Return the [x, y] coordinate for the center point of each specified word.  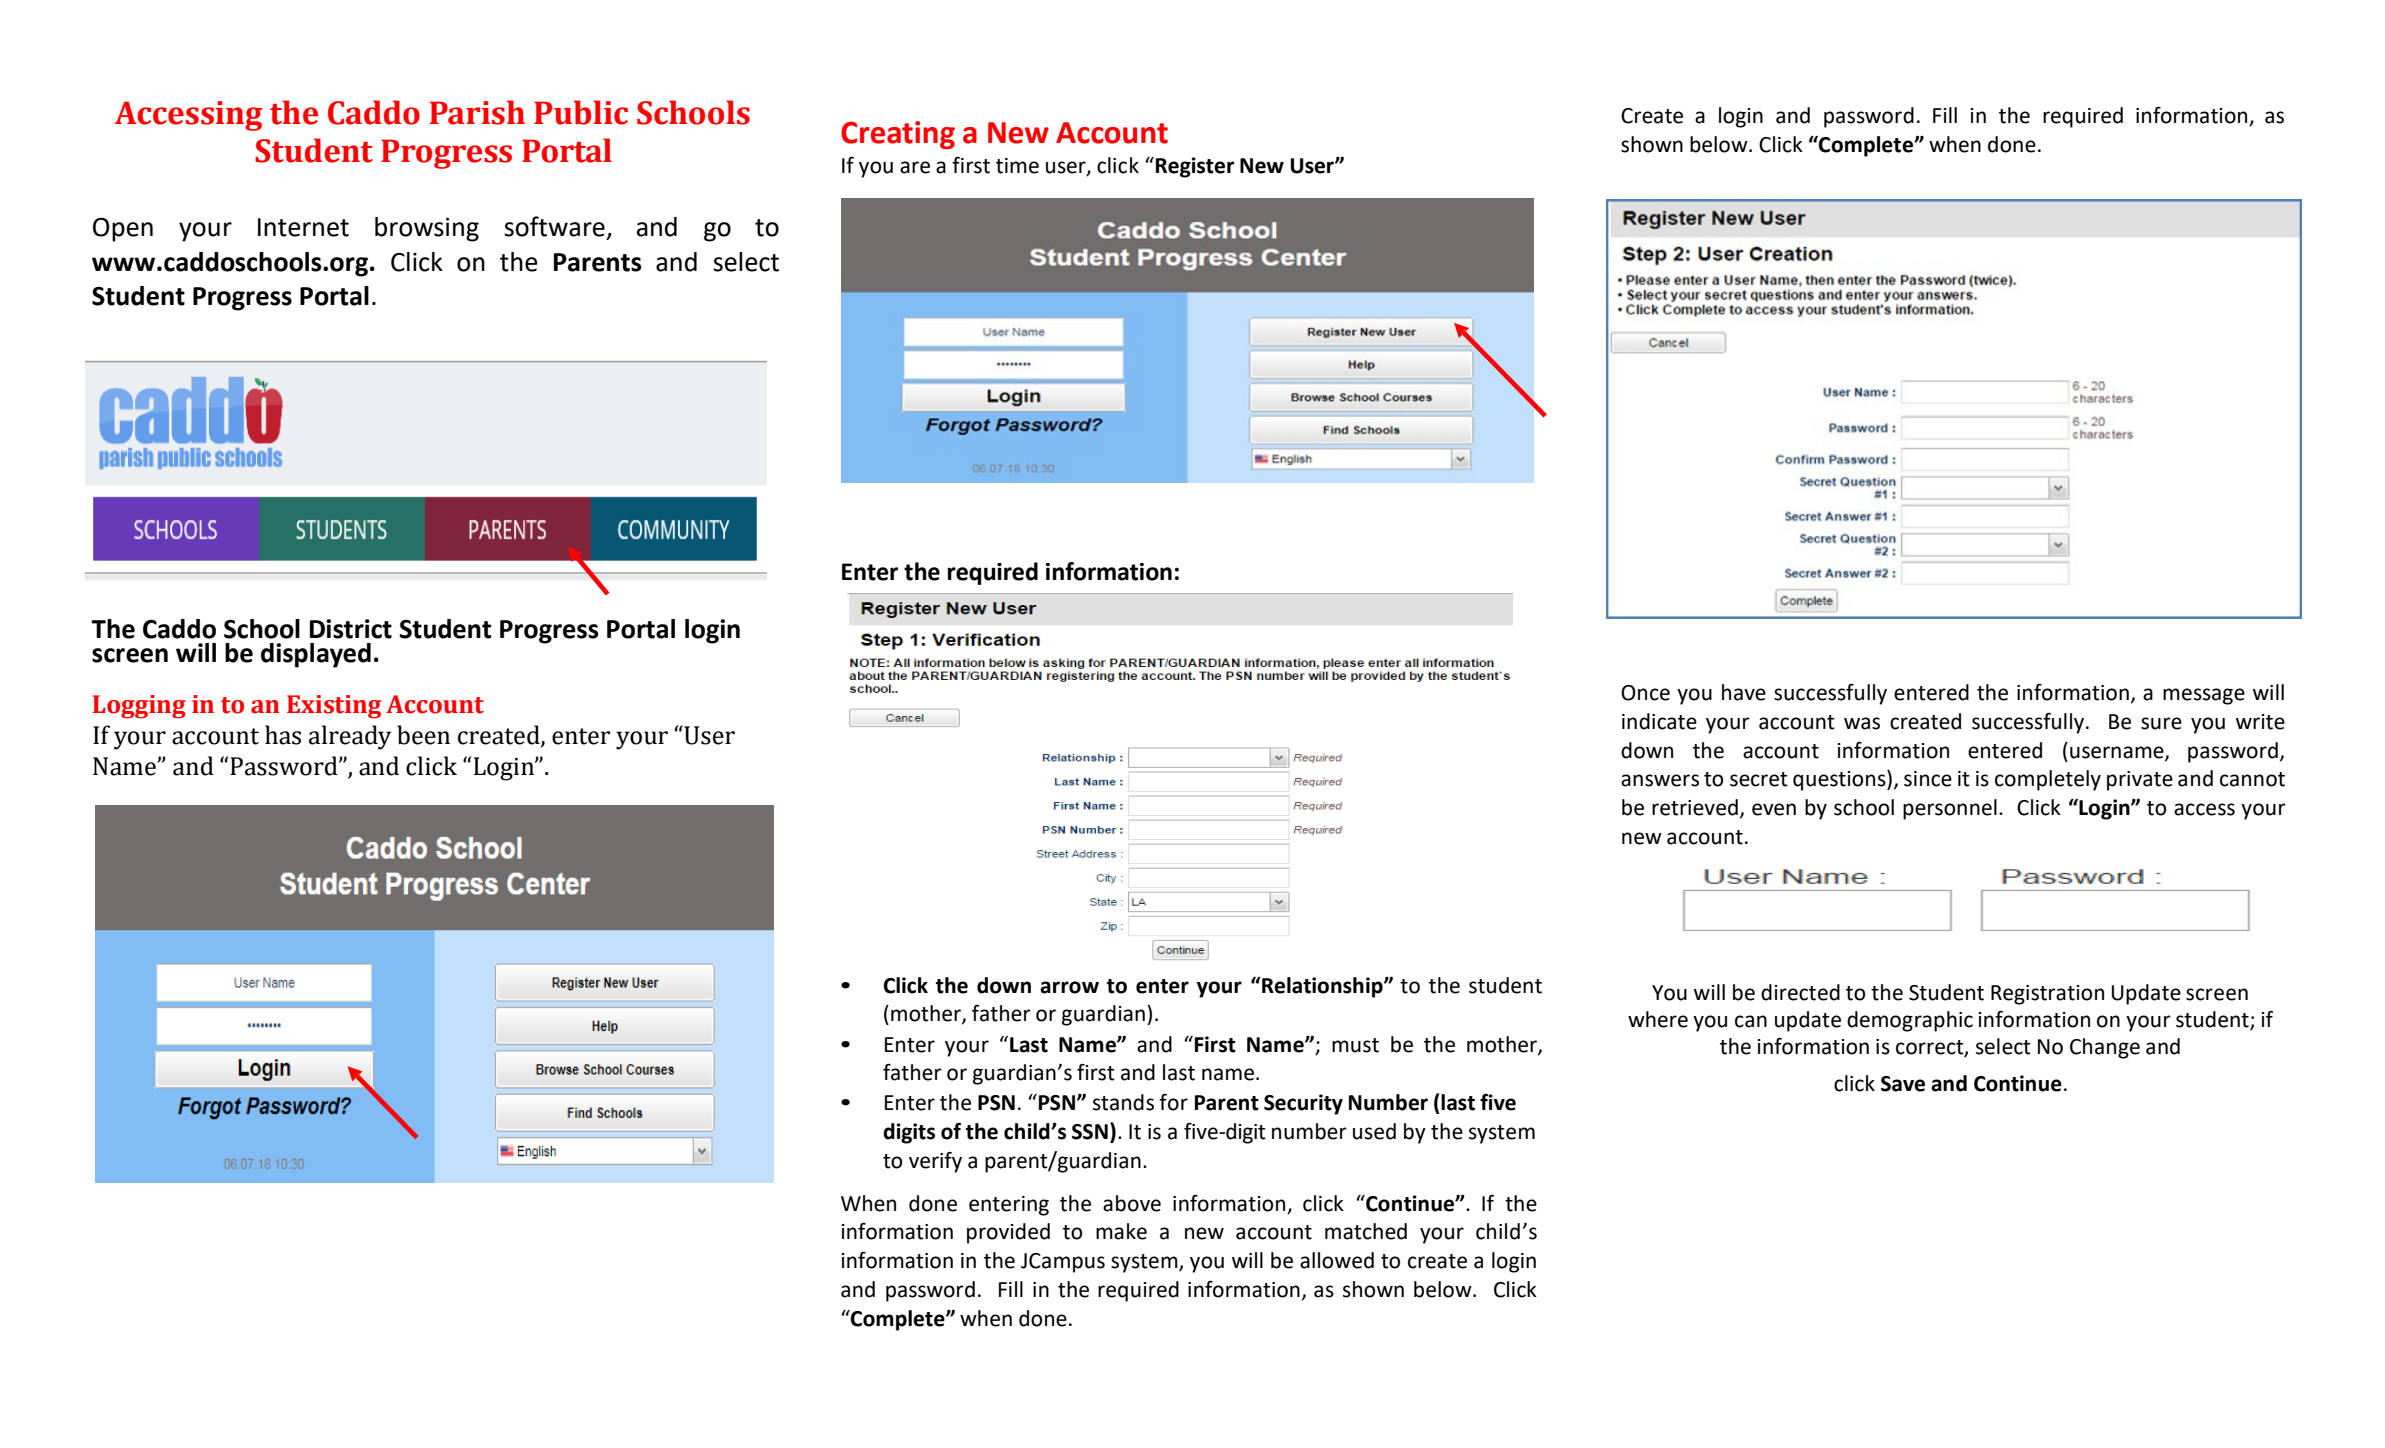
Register [1195, 167]
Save [1903, 1084]
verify [935, 1162]
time [1017, 166]
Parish [477, 112]
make [1121, 1231]
